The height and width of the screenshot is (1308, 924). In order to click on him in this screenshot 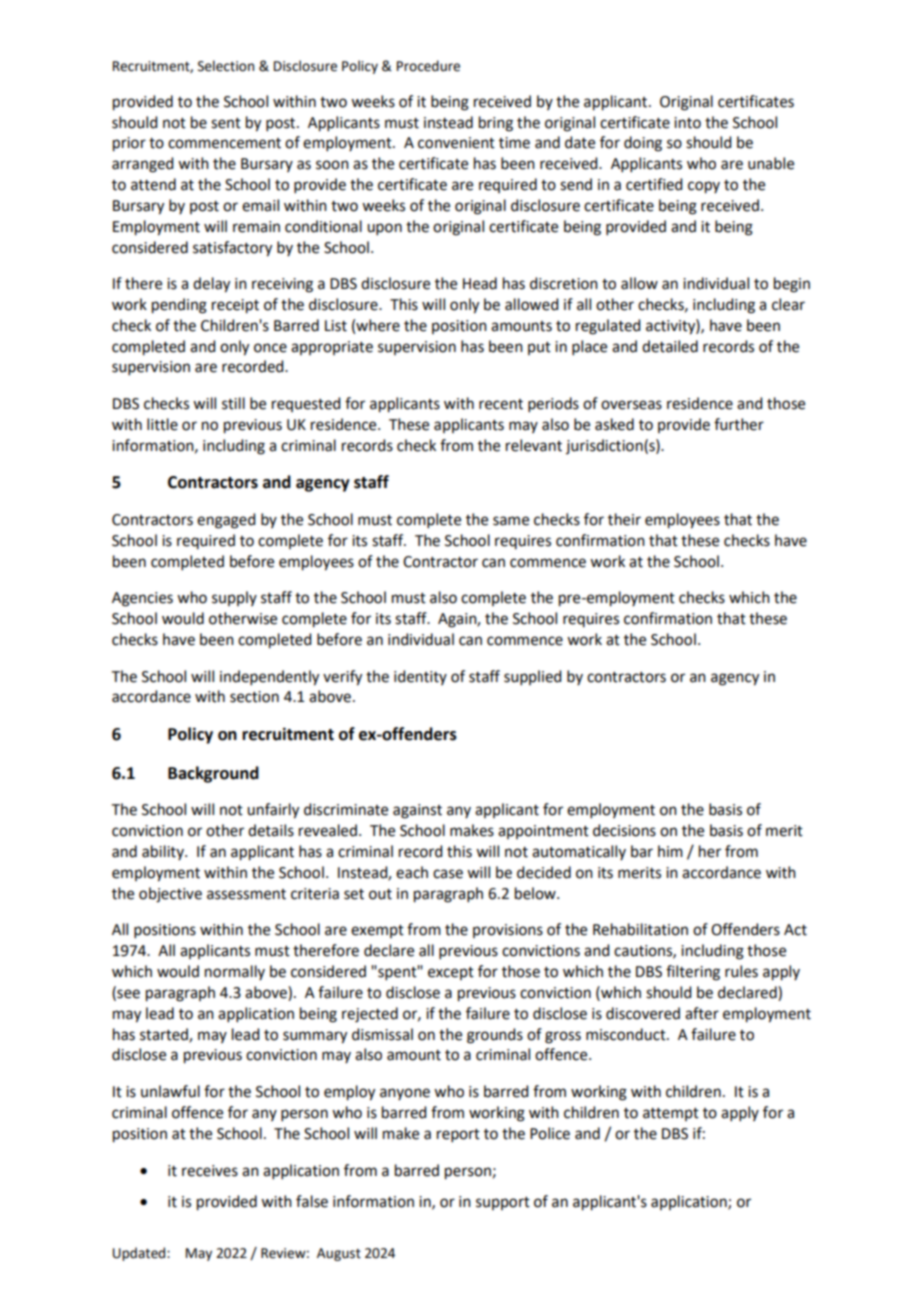, I will do `click(670, 851)`.
